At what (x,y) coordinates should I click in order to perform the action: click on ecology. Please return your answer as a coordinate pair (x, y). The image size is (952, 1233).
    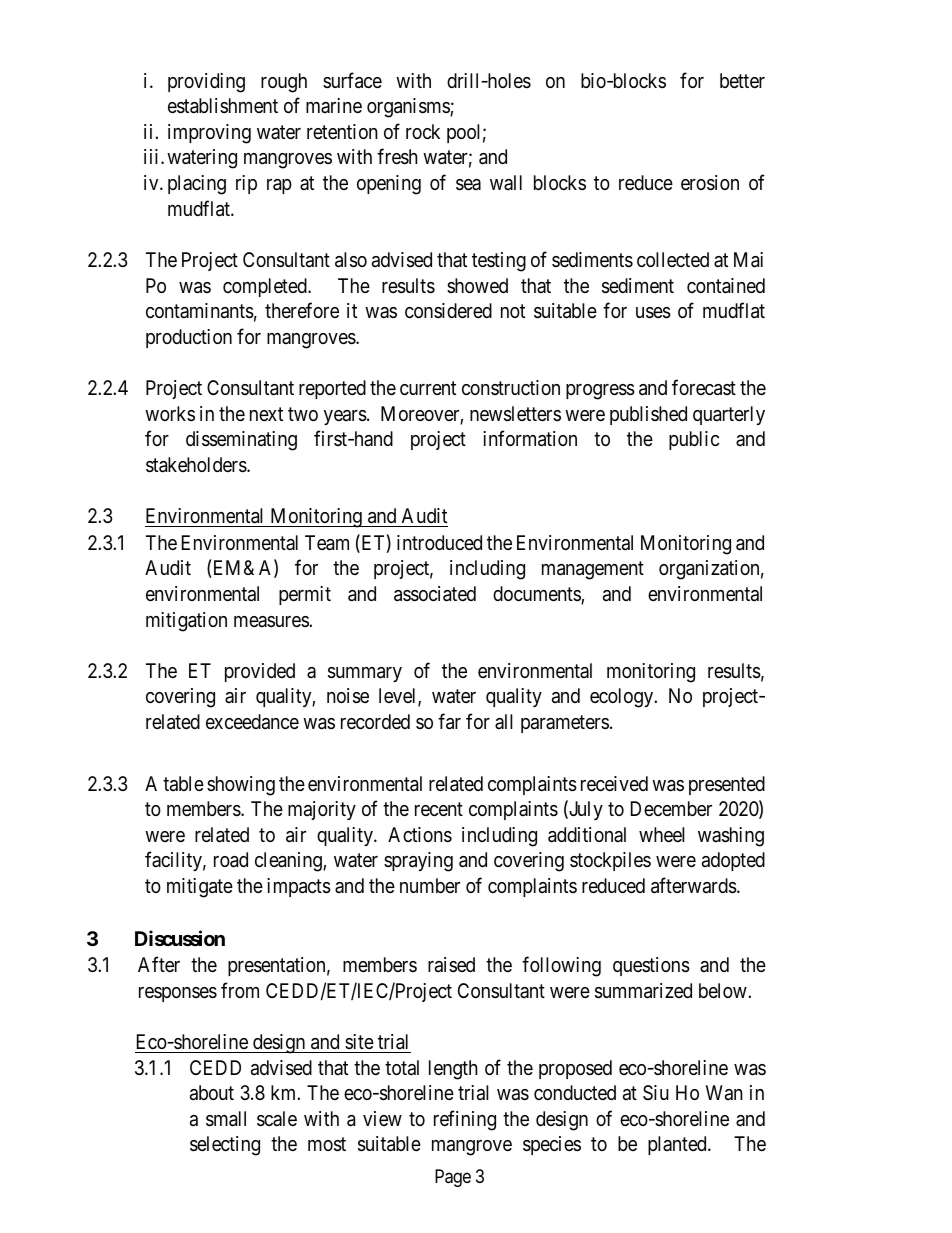
    Looking at the image, I should click on (623, 698).
